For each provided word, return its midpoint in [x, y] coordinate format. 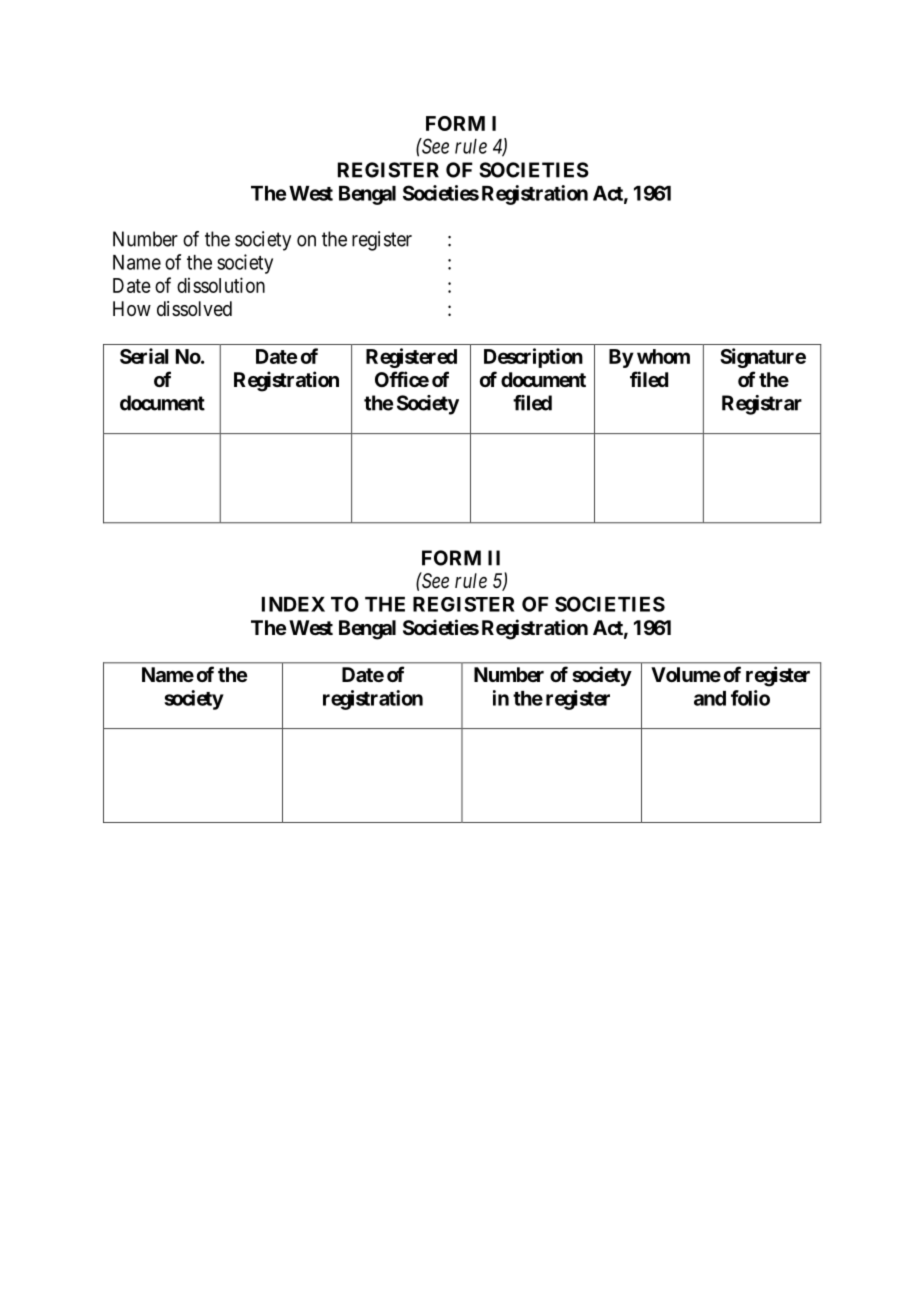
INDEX [293, 604]
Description [533, 358]
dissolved [194, 309]
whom [663, 356]
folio [750, 698]
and [710, 698]
